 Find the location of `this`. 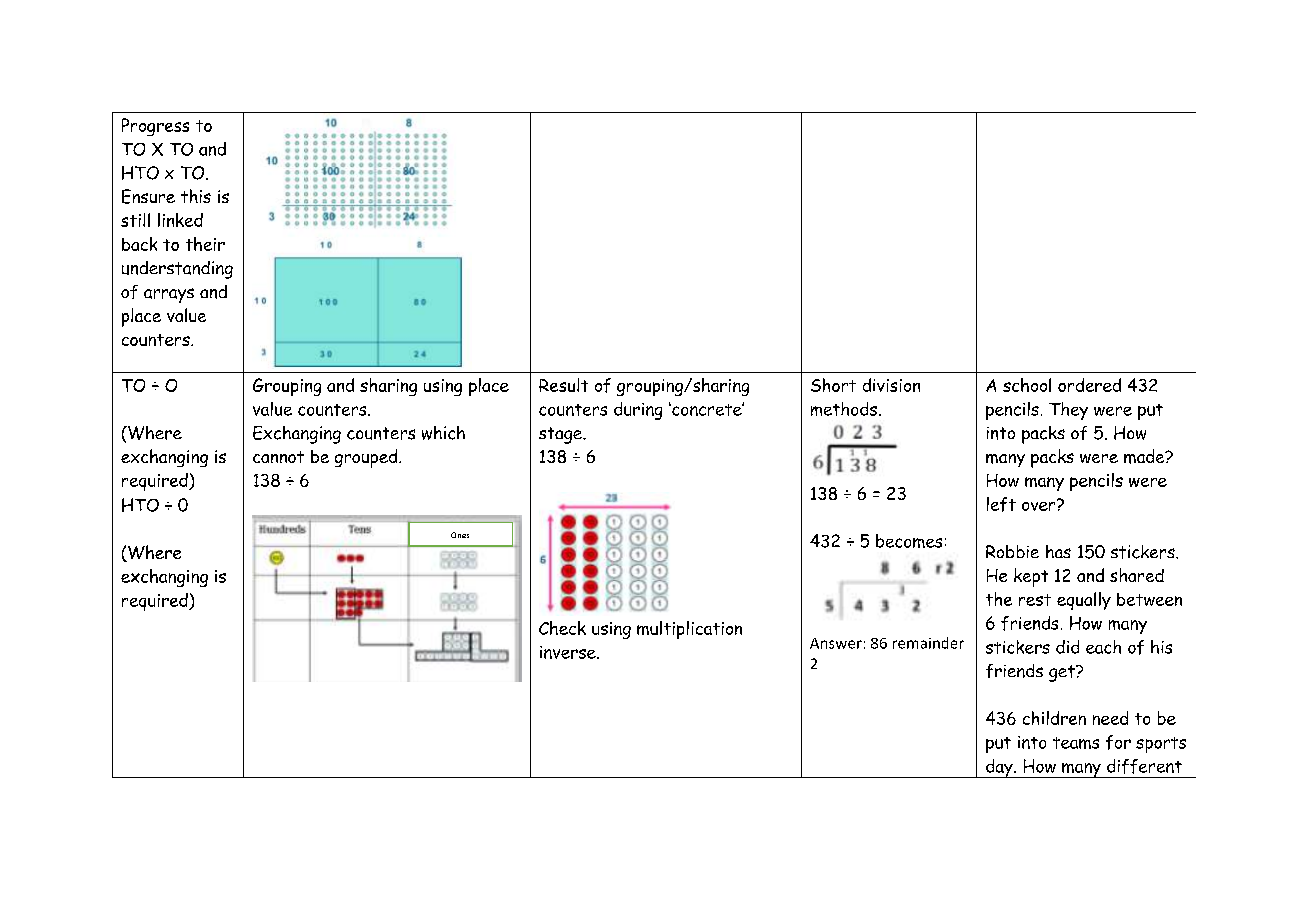

this is located at coordinates (196, 196).
